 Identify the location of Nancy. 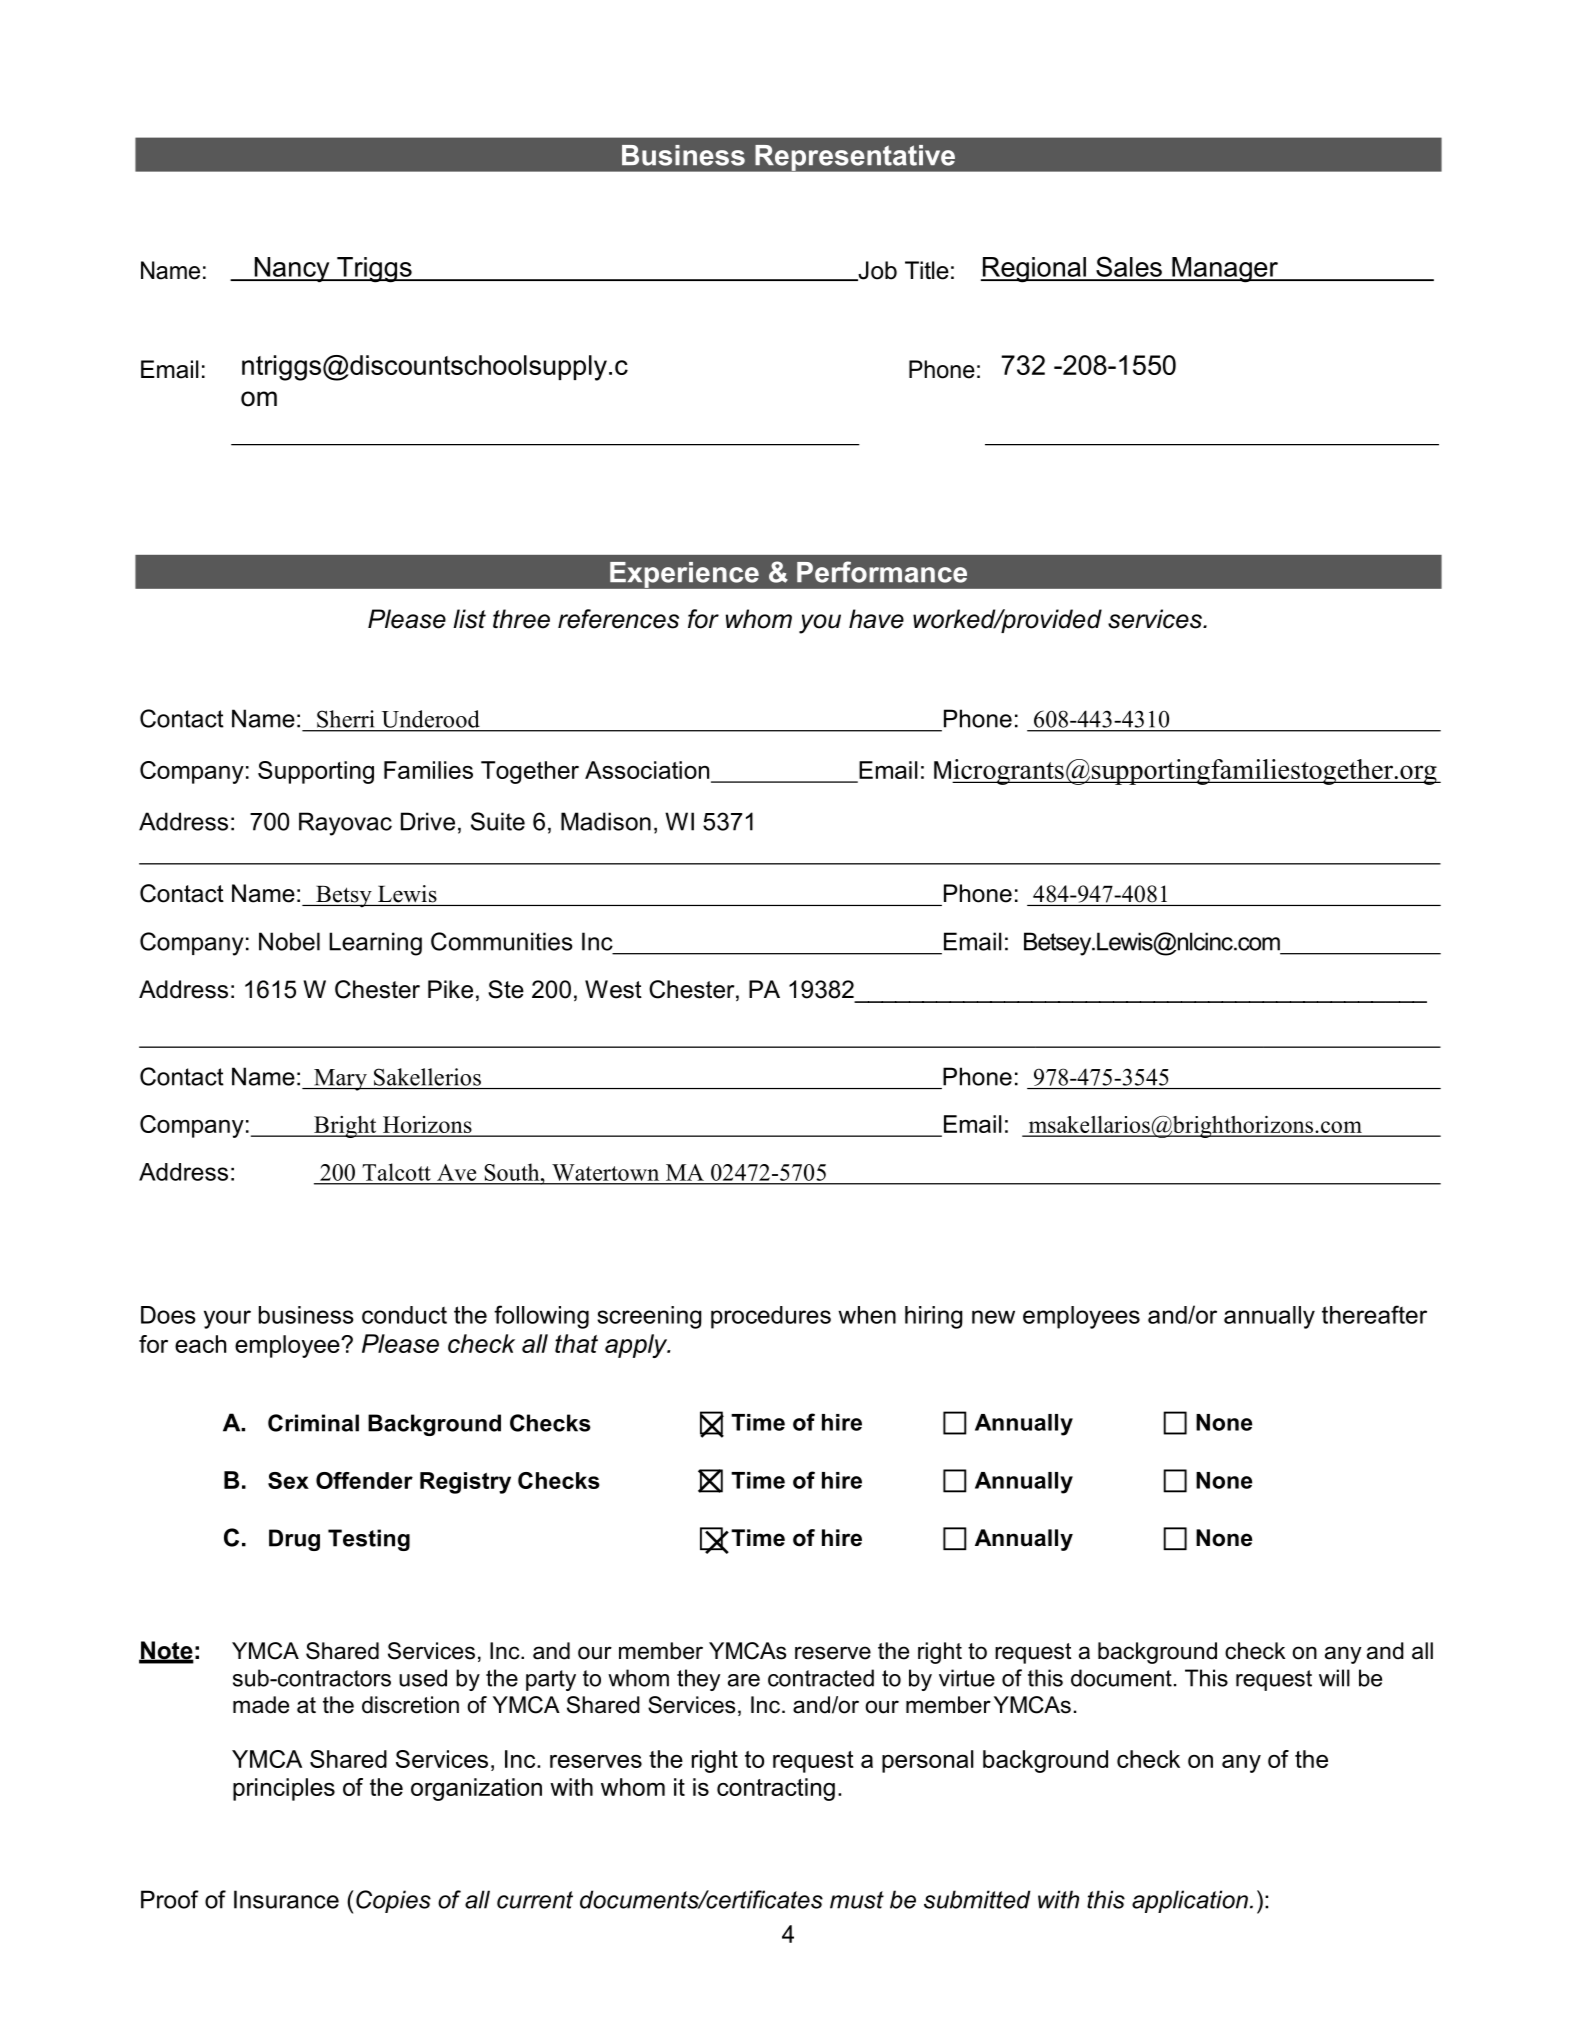
(292, 270).
